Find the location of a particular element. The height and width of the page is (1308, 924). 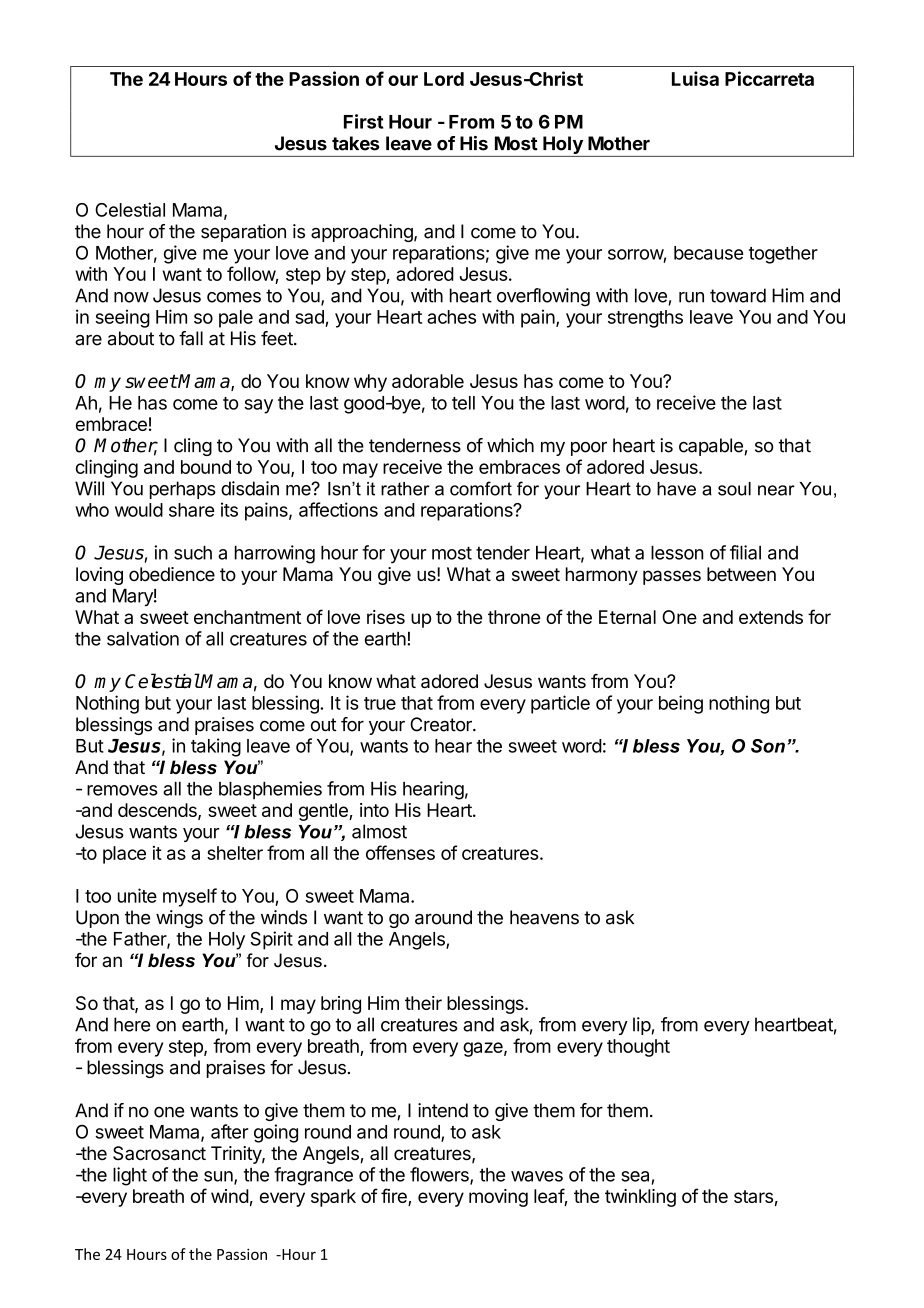

Luisa is located at coordinates (695, 78).
